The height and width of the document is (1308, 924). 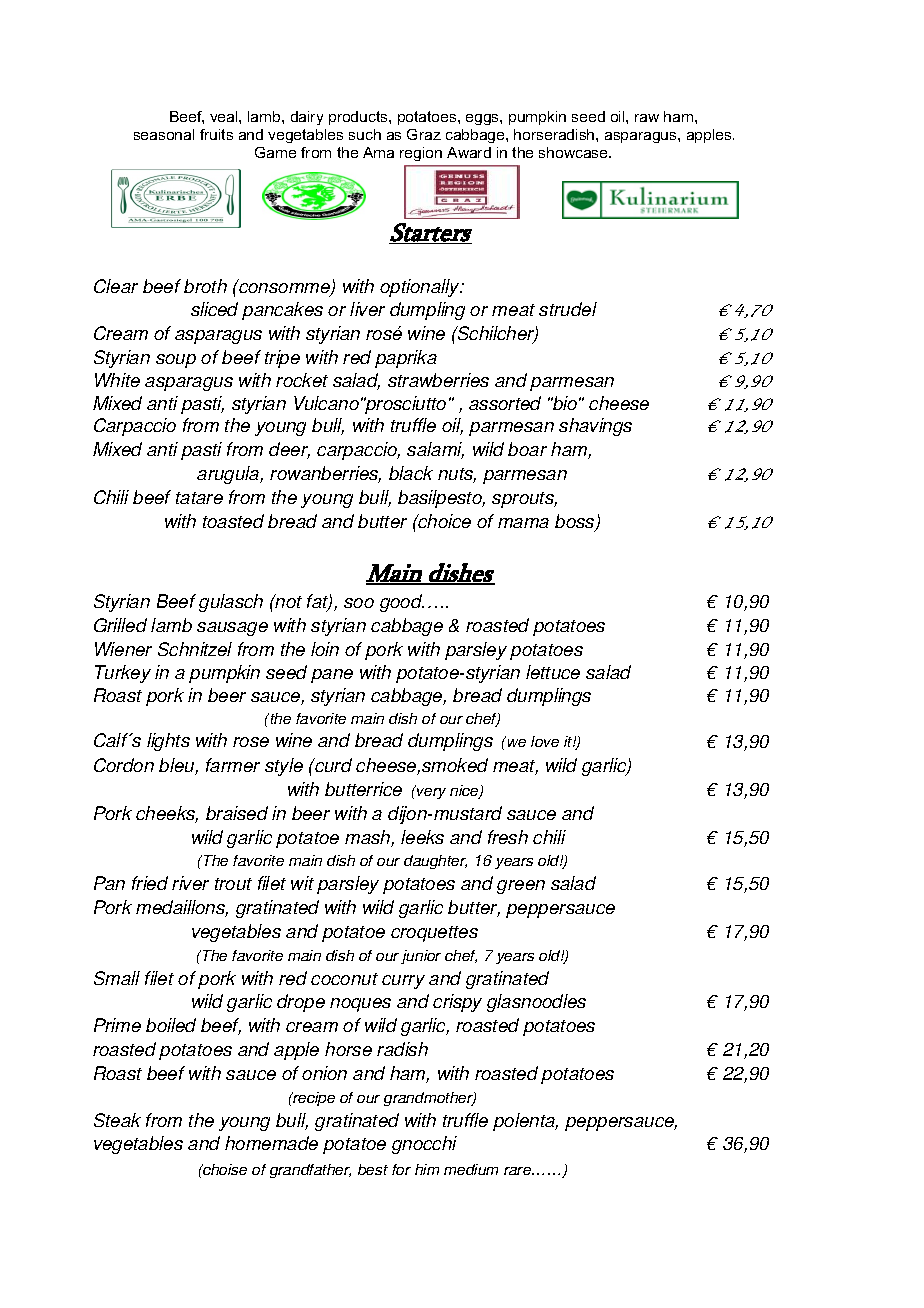 What do you see at coordinates (224, 1169) in the document?
I see `choise` at bounding box center [224, 1169].
